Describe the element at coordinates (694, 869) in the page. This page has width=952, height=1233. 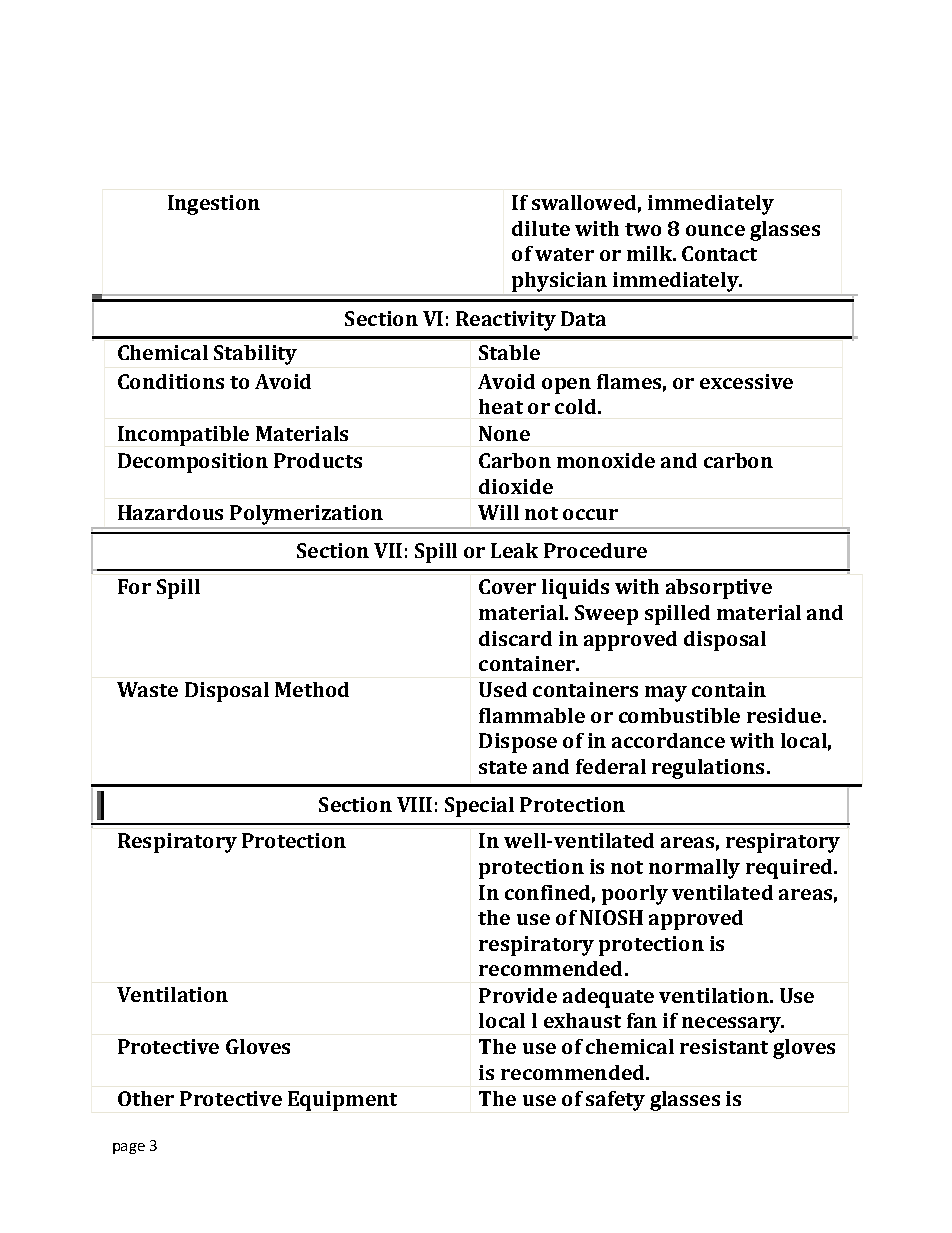
I see `normally` at that location.
